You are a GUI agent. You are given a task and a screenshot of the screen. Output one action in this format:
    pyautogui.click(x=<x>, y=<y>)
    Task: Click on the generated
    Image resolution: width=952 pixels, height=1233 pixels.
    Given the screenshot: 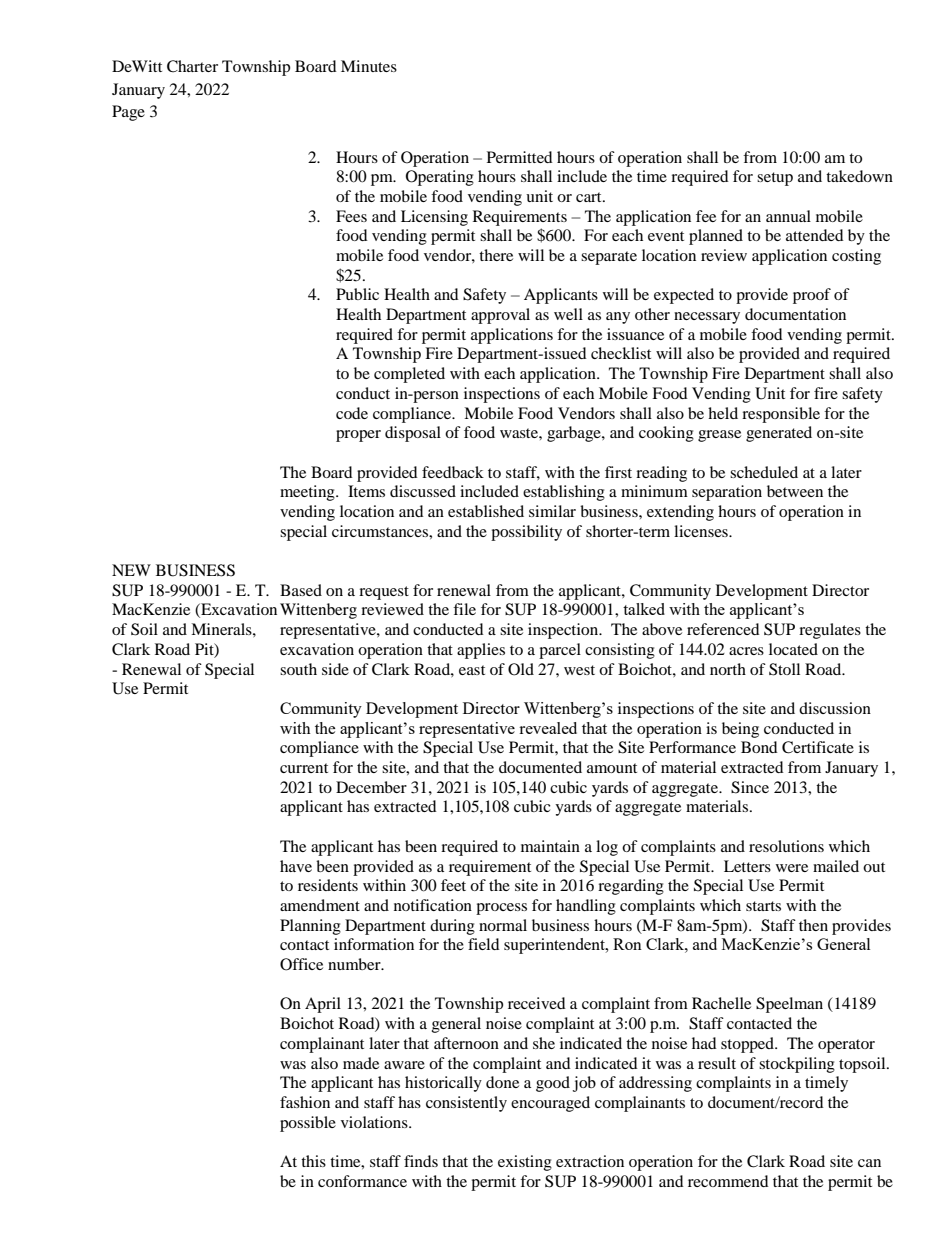 What is the action you would take?
    pyautogui.click(x=779, y=434)
